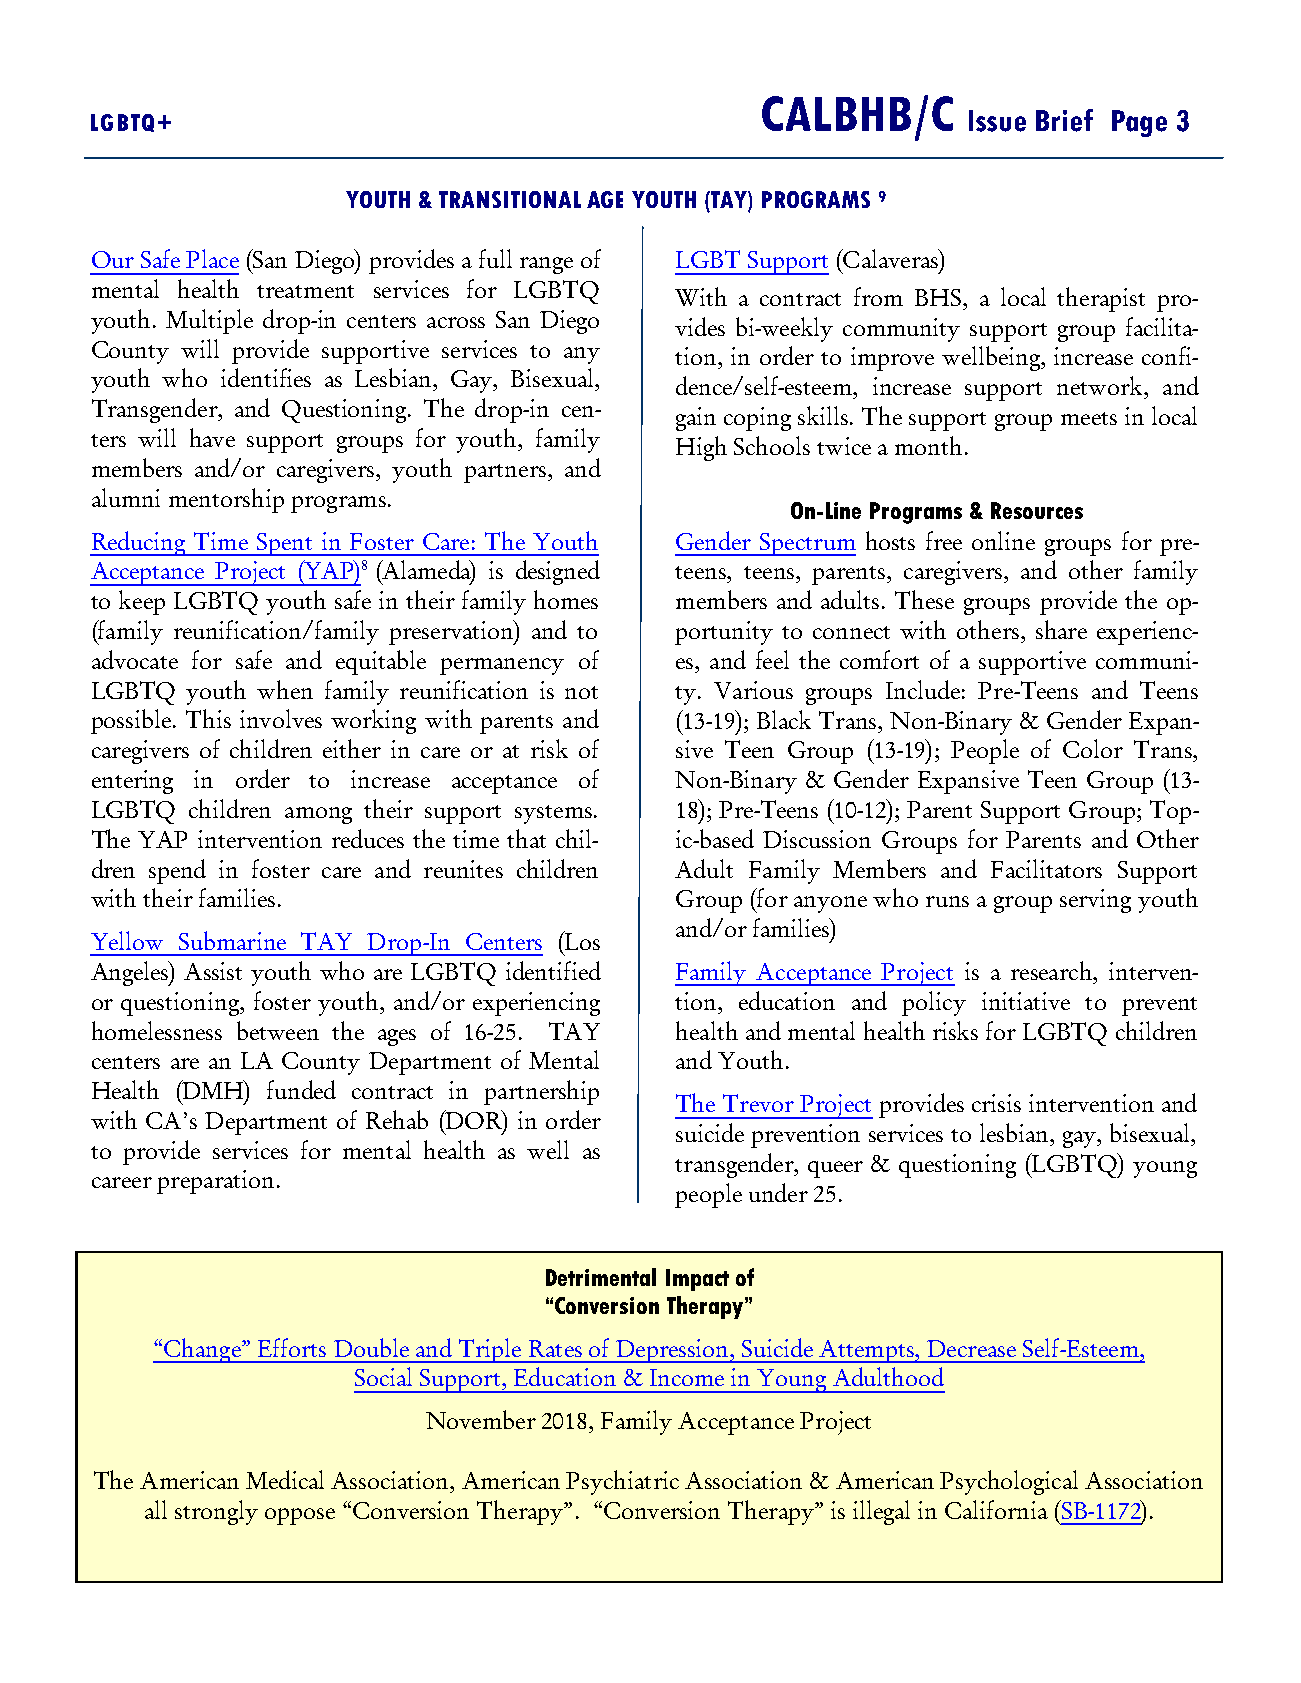 The image size is (1301, 1683). Describe the element at coordinates (997, 121) in the screenshot. I see `Issue` at that location.
